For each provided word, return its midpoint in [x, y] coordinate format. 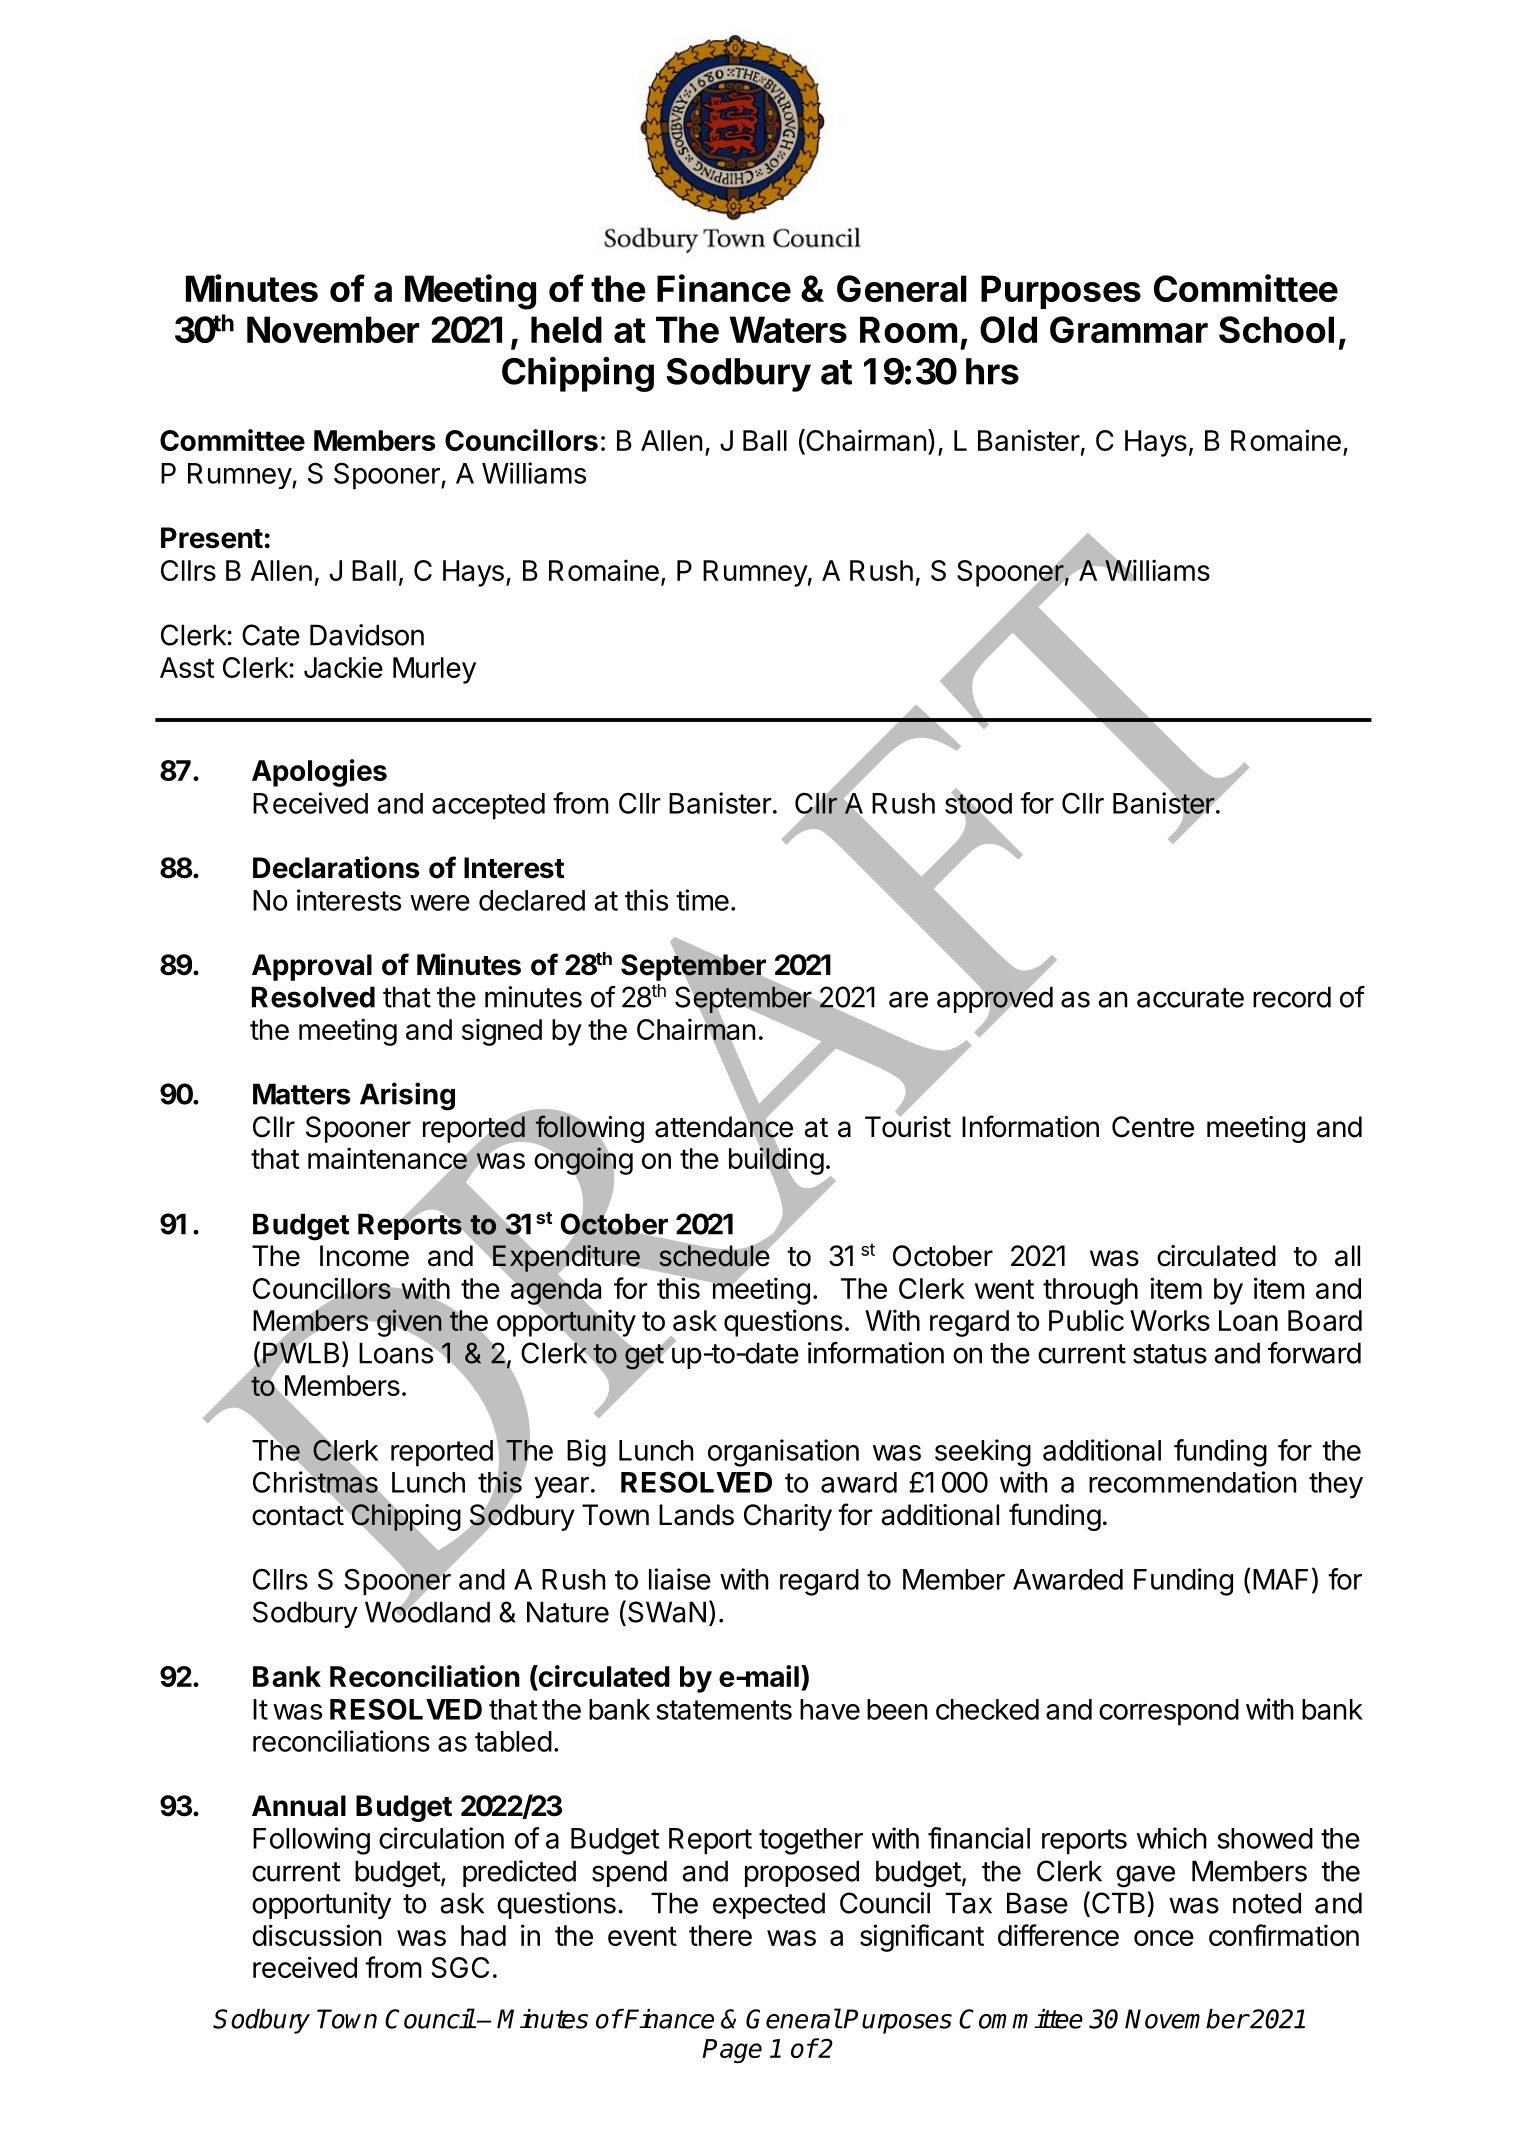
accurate [1190, 998]
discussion [317, 1935]
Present [212, 538]
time [702, 900]
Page [732, 2051]
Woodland [427, 1611]
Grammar [1129, 329]
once [1164, 1938]
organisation [783, 1453]
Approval [312, 967]
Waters [788, 329]
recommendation [1193, 1482]
